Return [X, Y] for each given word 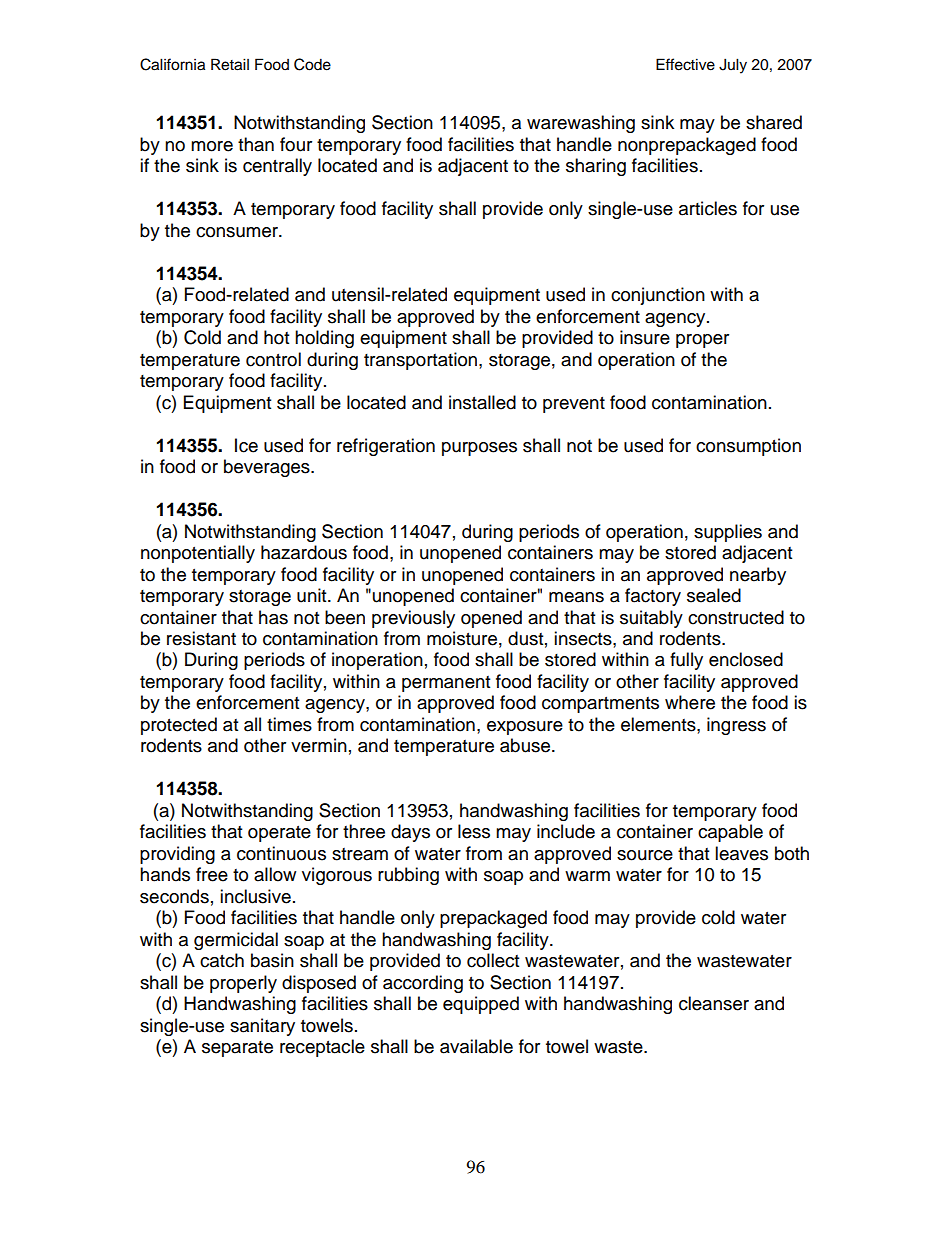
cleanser [714, 1003]
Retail [230, 64]
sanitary [262, 1027]
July [733, 66]
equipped [481, 1005]
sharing [596, 167]
